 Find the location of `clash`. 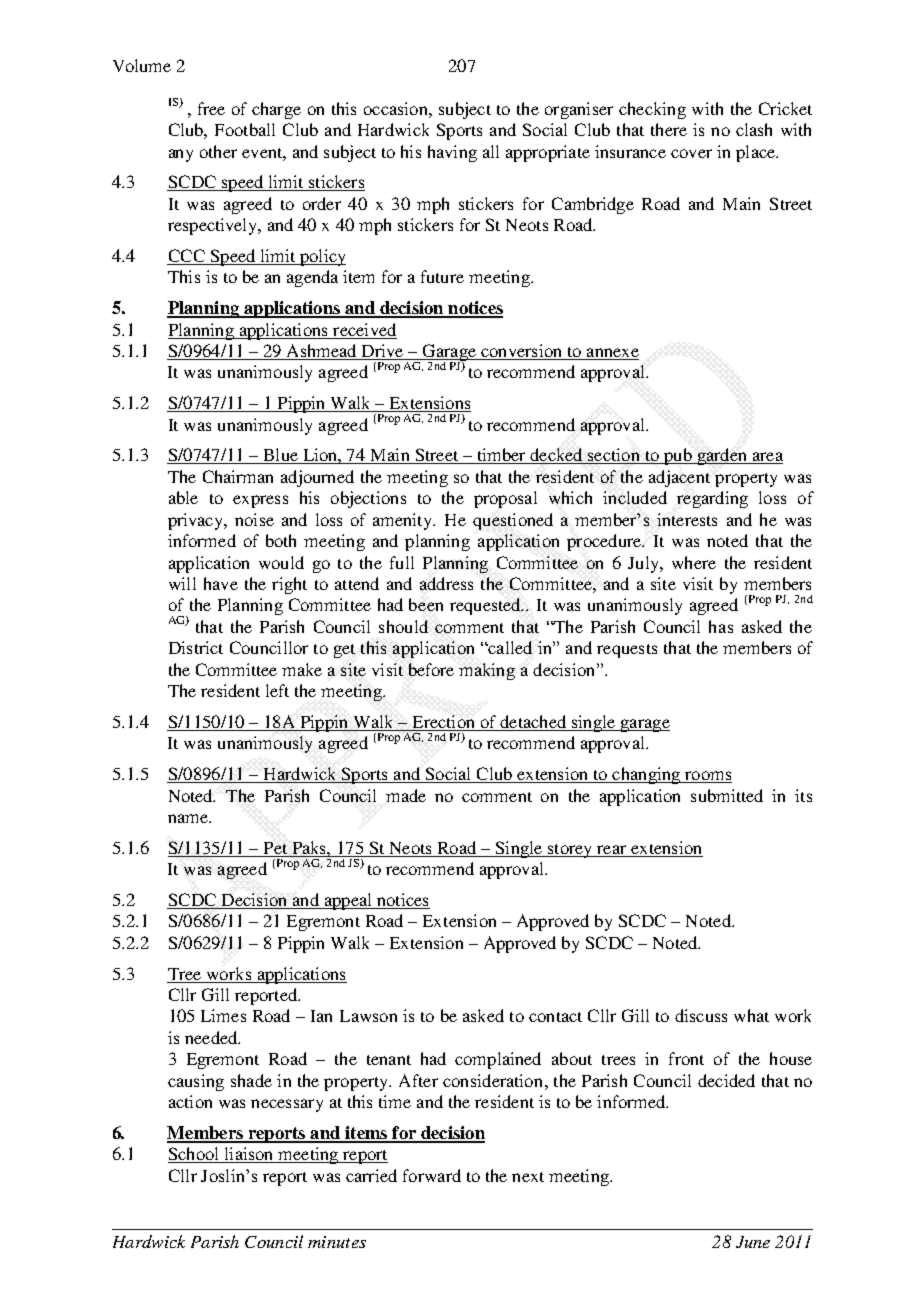

clash is located at coordinates (754, 129).
